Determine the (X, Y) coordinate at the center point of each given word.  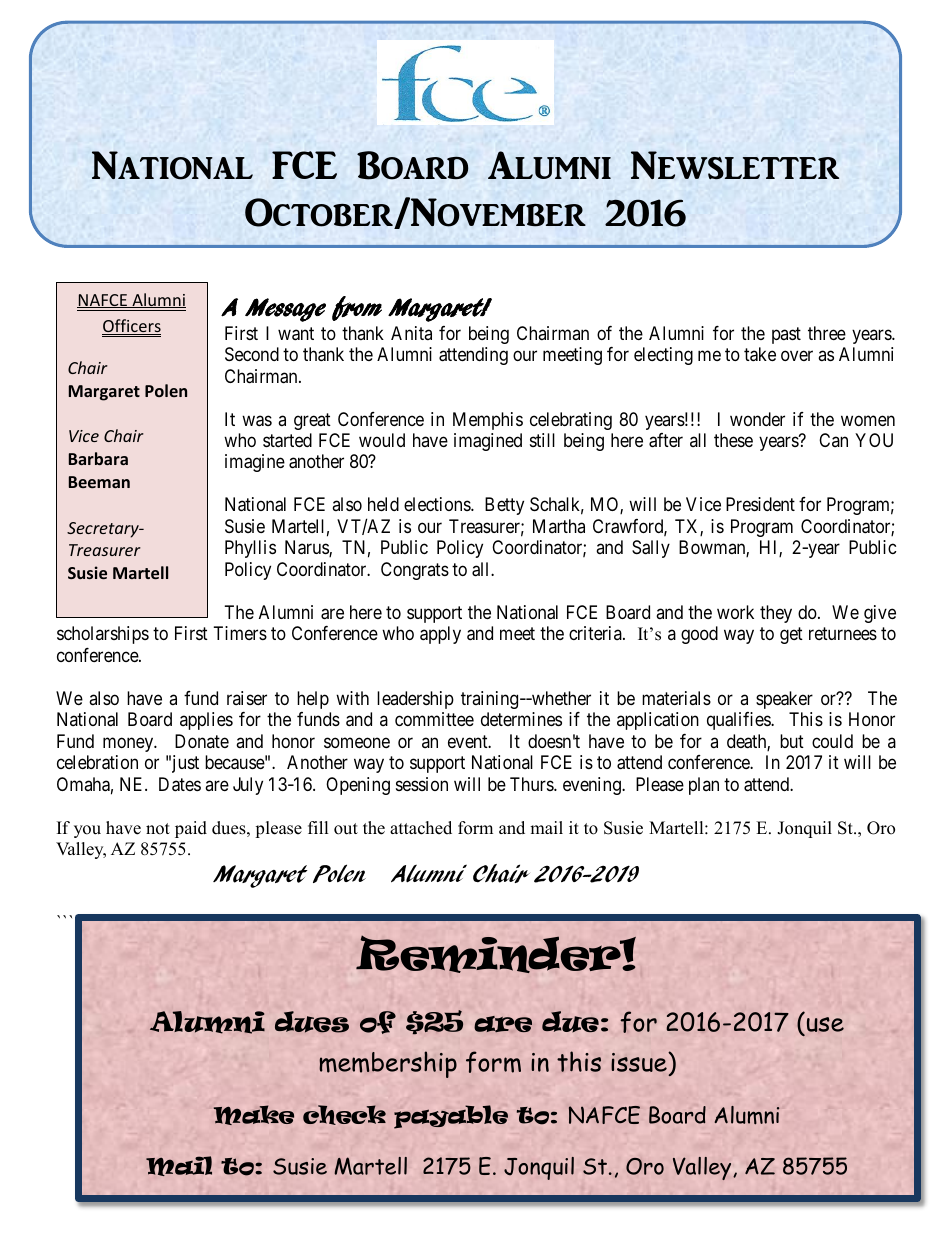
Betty (504, 506)
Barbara (98, 458)
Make (254, 1115)
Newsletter (735, 165)
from (357, 308)
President (760, 504)
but (792, 741)
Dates (180, 784)
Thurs (532, 784)
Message (285, 310)
